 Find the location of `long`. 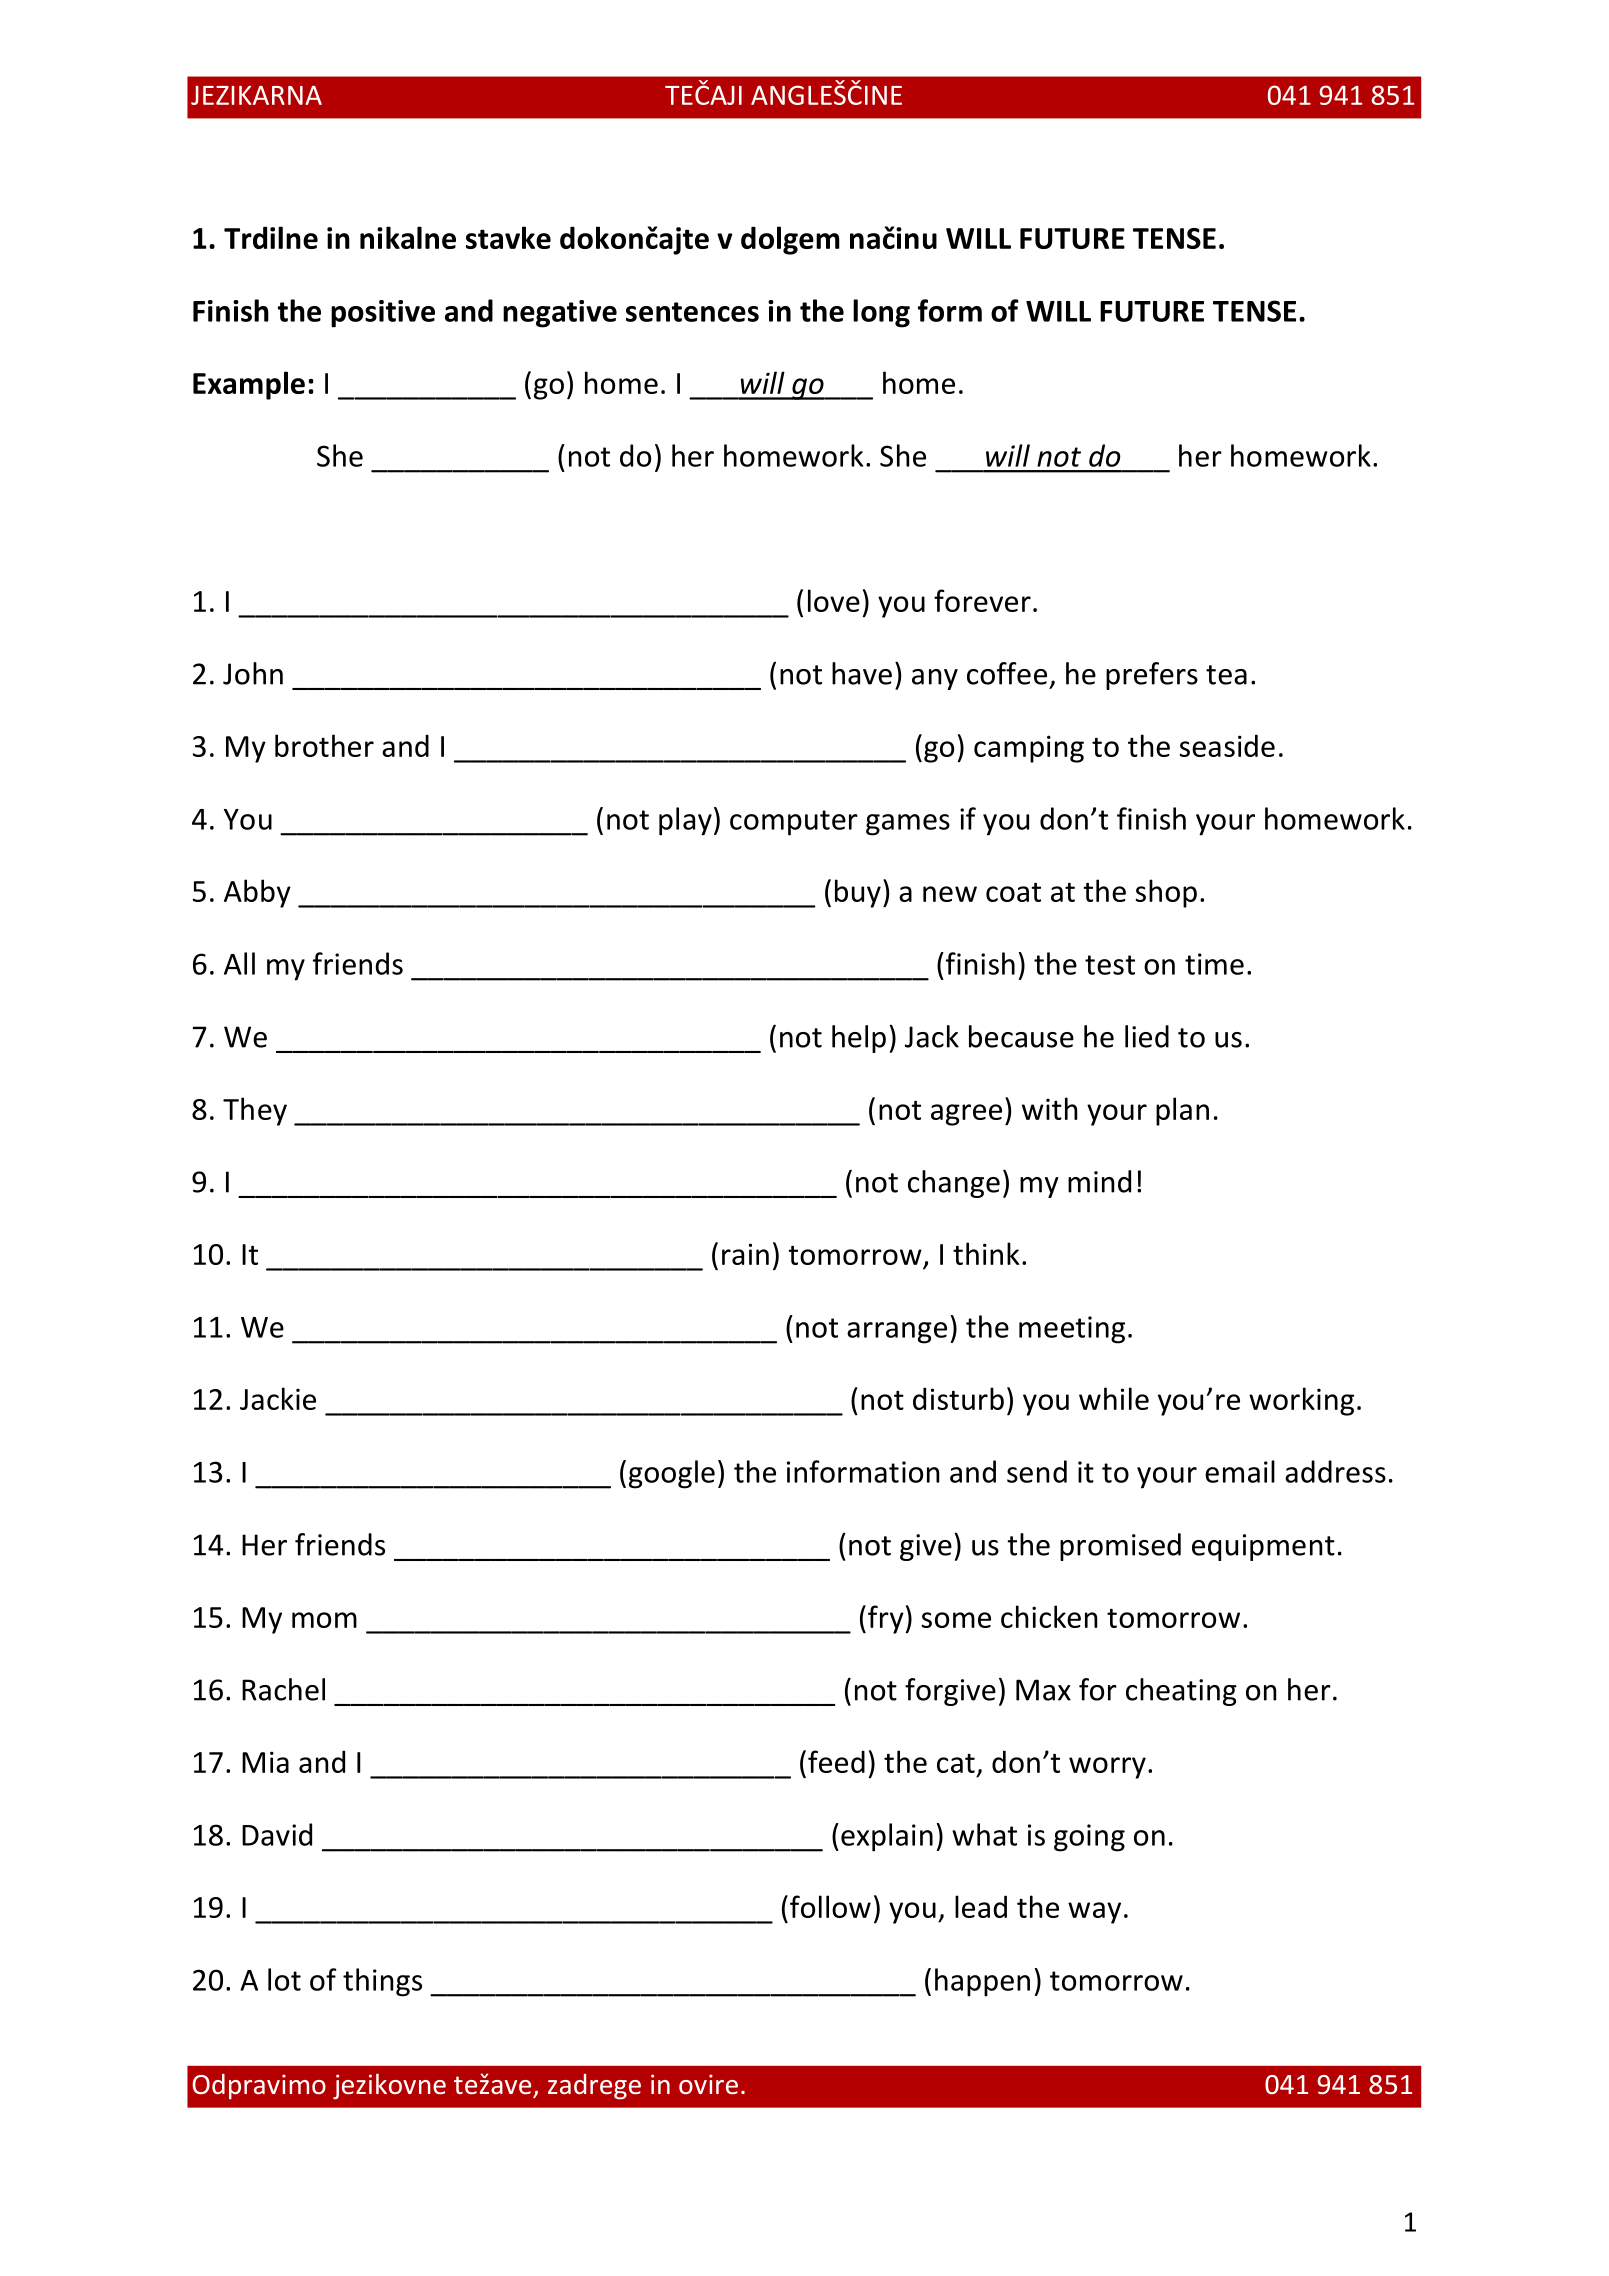

long is located at coordinates (881, 313).
